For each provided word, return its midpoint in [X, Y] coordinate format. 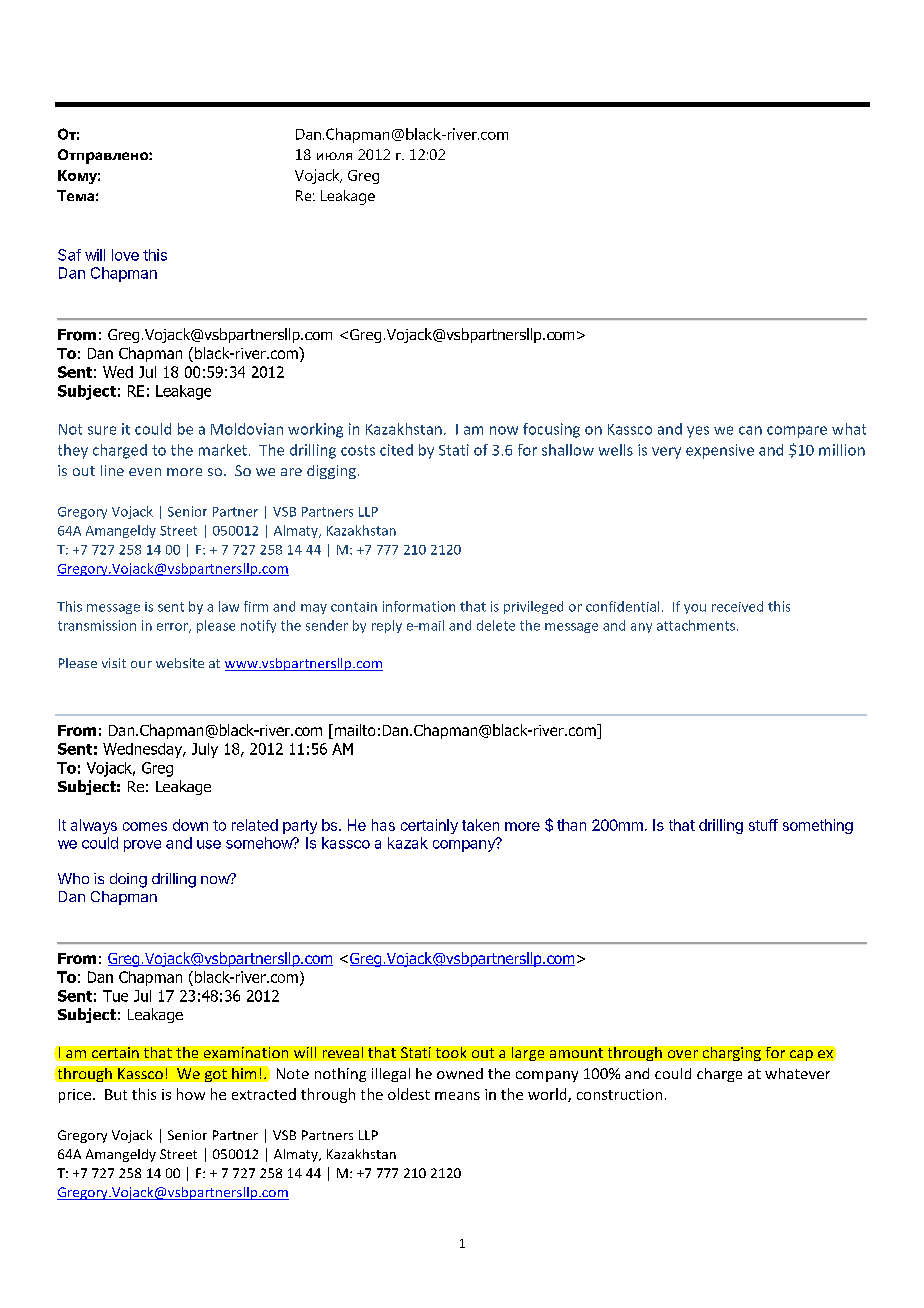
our [141, 664]
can [750, 430]
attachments [696, 625]
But [116, 1094]
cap [801, 1055]
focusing [551, 430]
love [125, 255]
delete [496, 625]
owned [460, 1073]
